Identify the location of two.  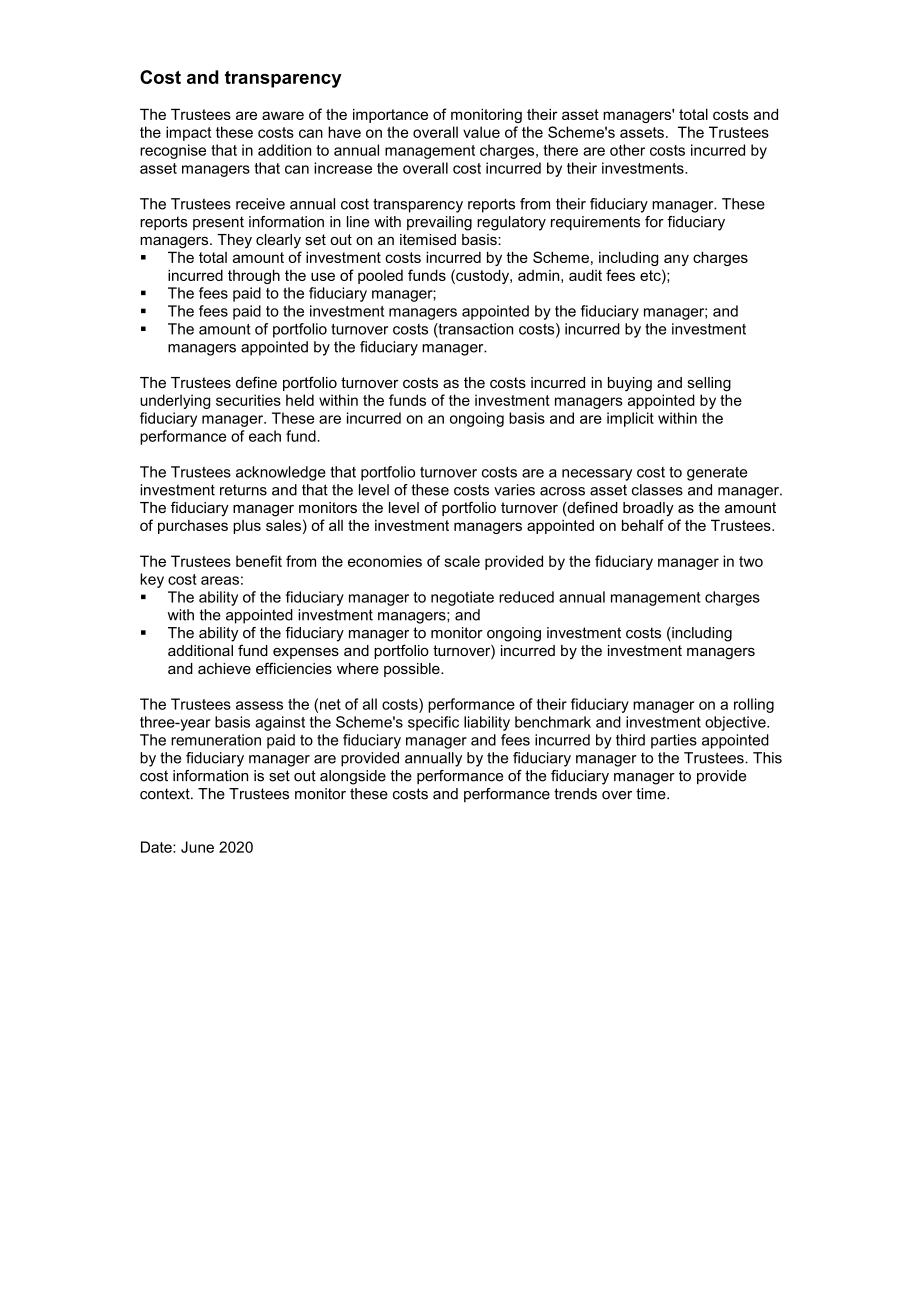
(751, 561).
